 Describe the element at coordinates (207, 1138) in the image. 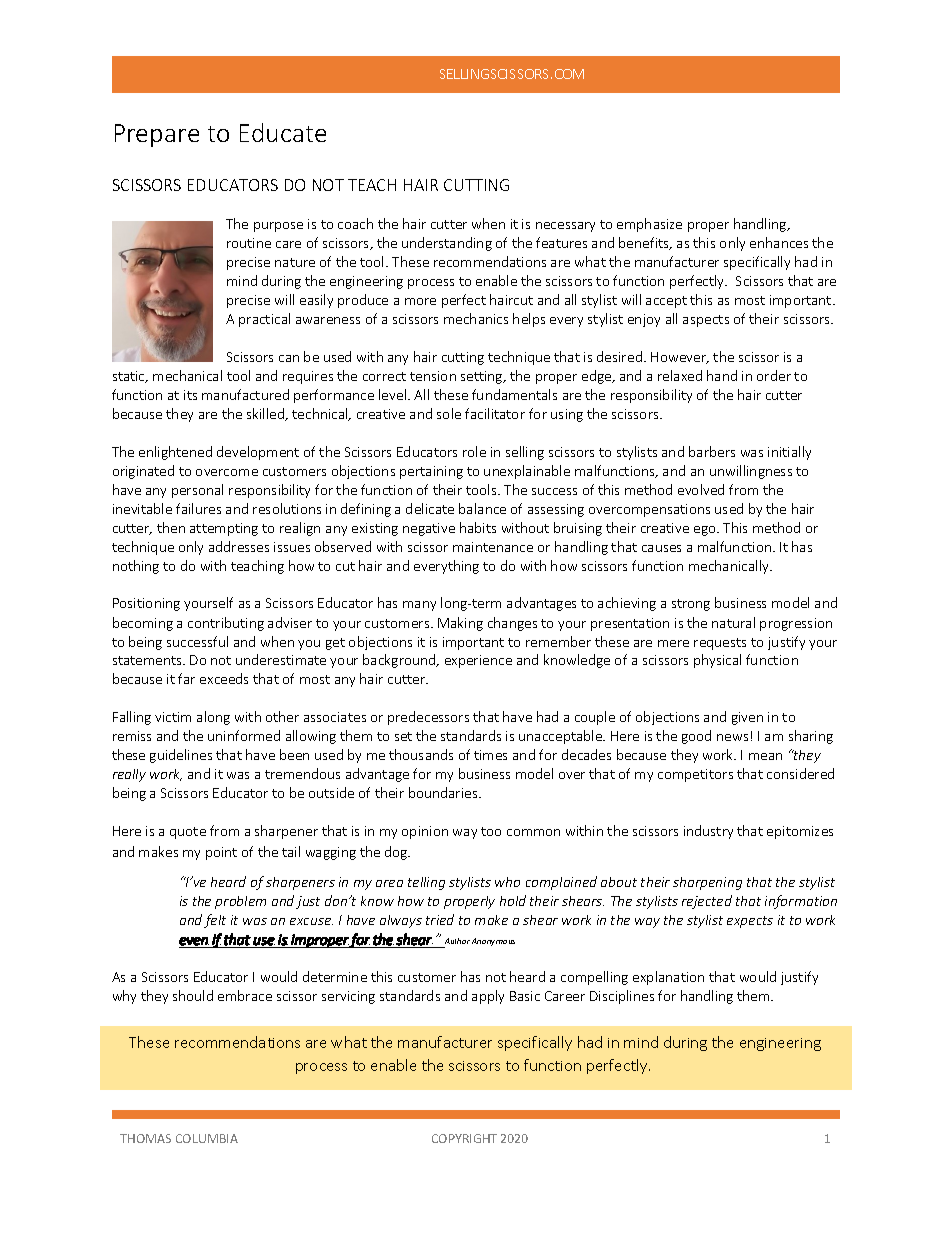

I see `COLUMBIA` at that location.
